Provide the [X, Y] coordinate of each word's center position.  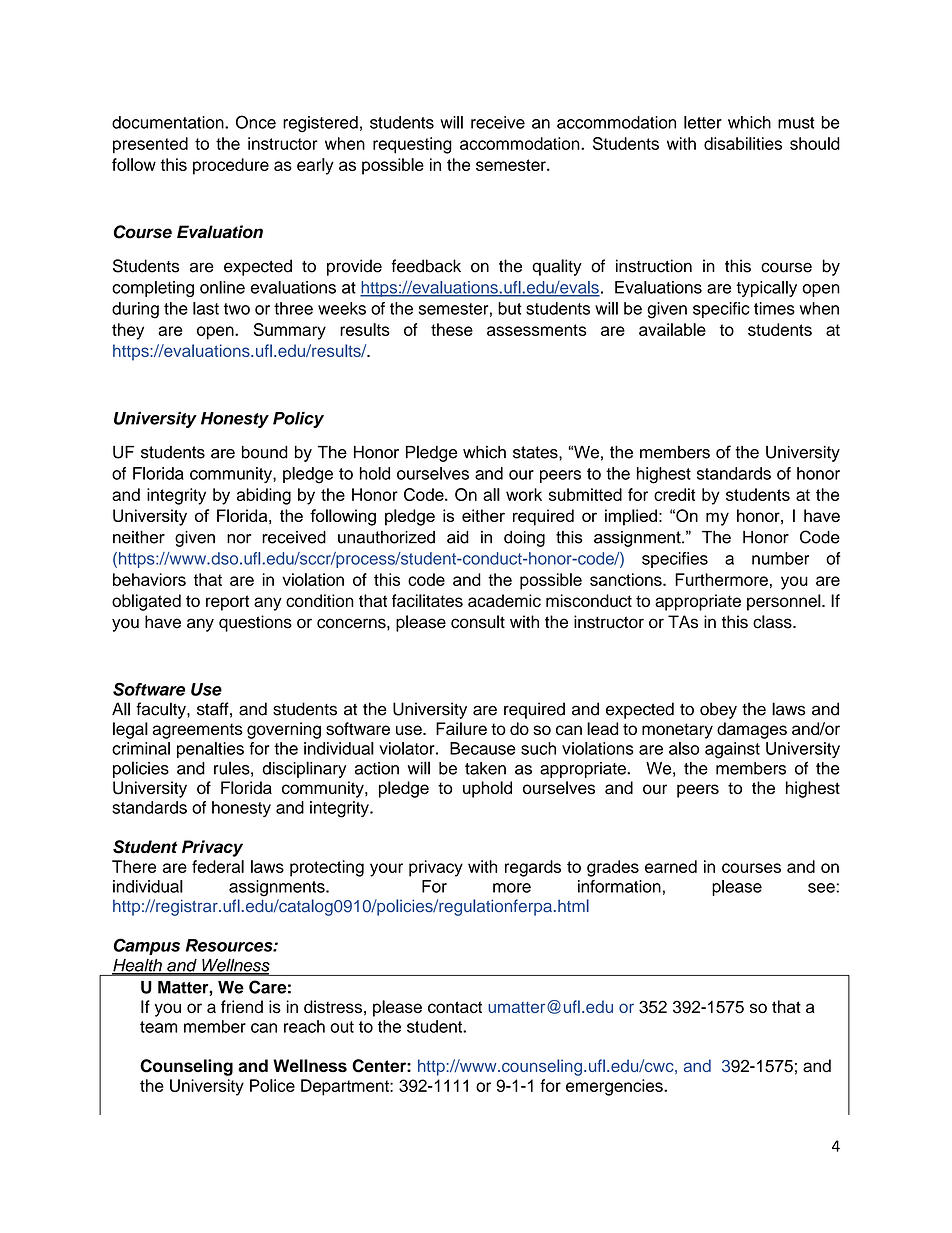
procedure [231, 166]
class [773, 622]
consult [478, 622]
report [227, 603]
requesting [412, 145]
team [158, 1027]
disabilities [743, 143]
